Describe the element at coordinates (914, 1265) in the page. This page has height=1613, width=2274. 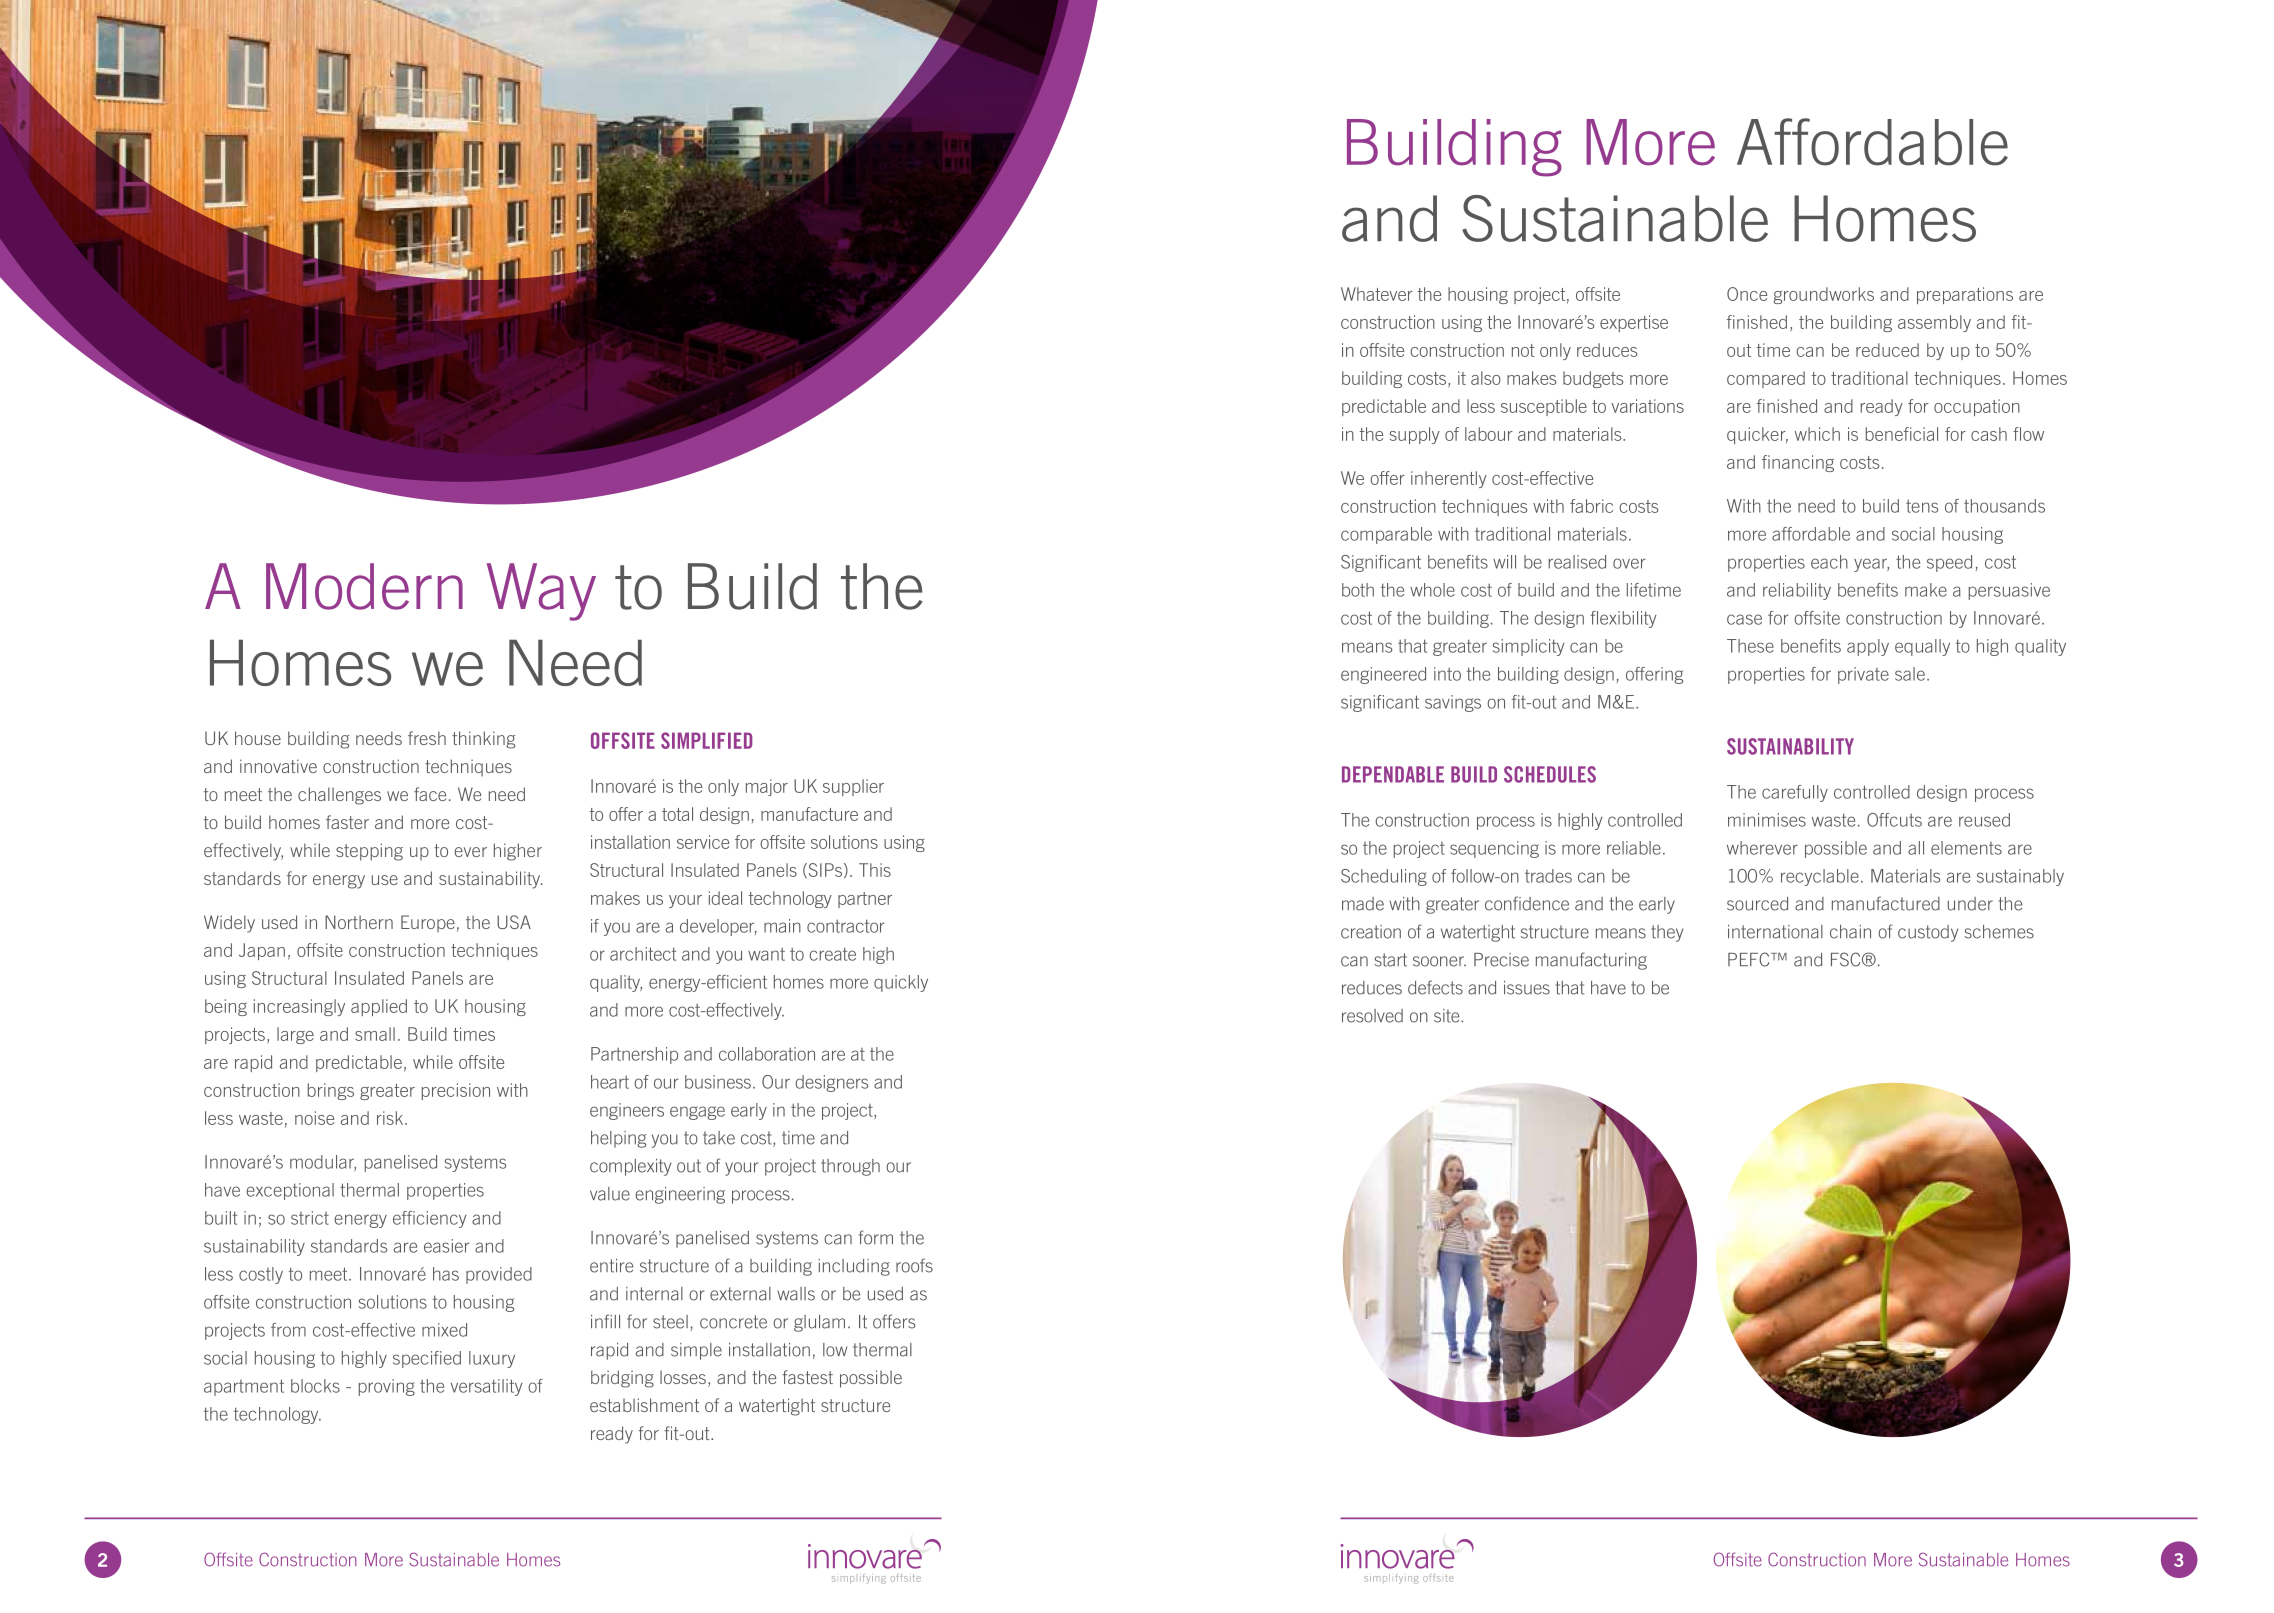
I see `roofs` at that location.
